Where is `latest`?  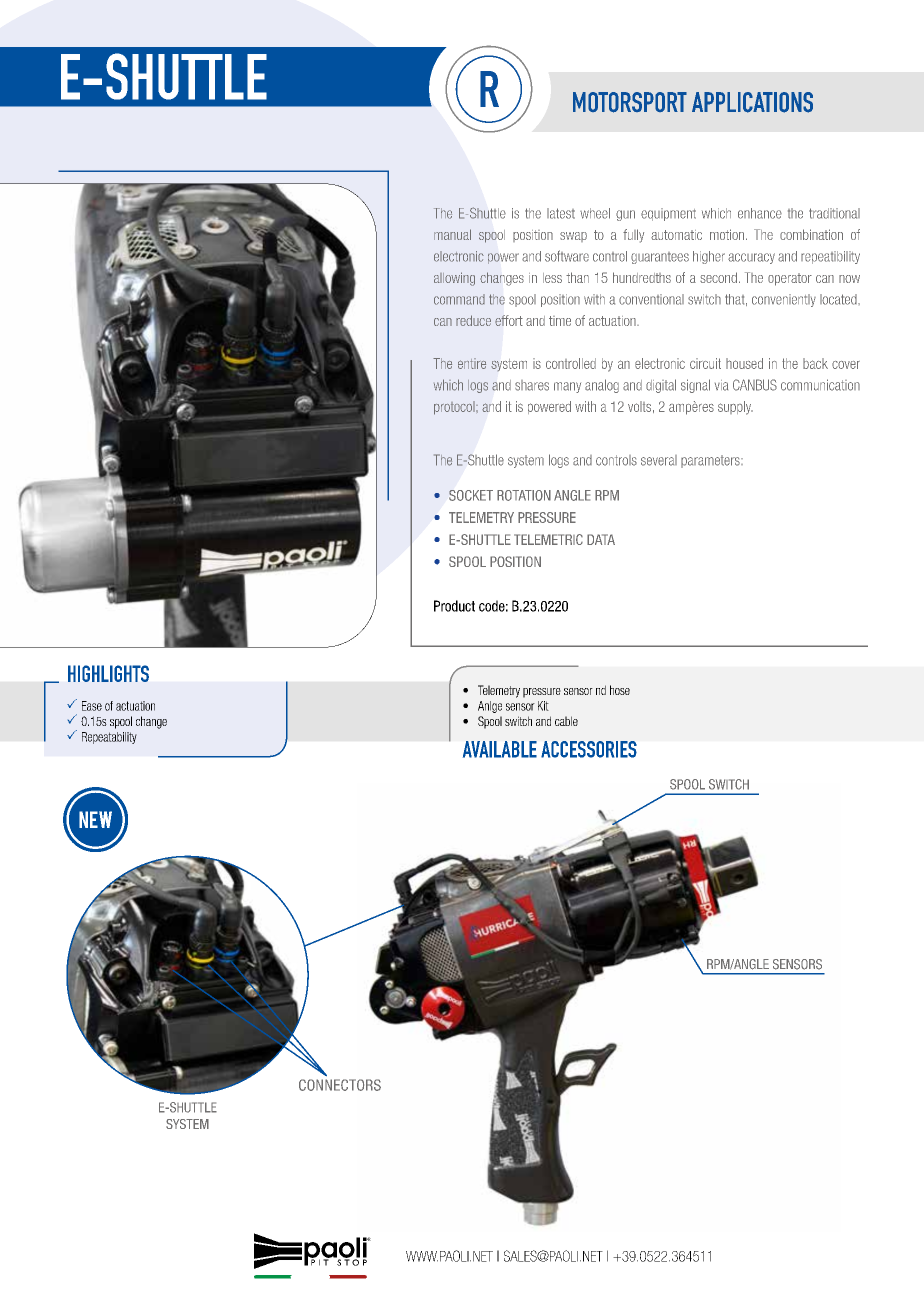
latest is located at coordinates (561, 213).
